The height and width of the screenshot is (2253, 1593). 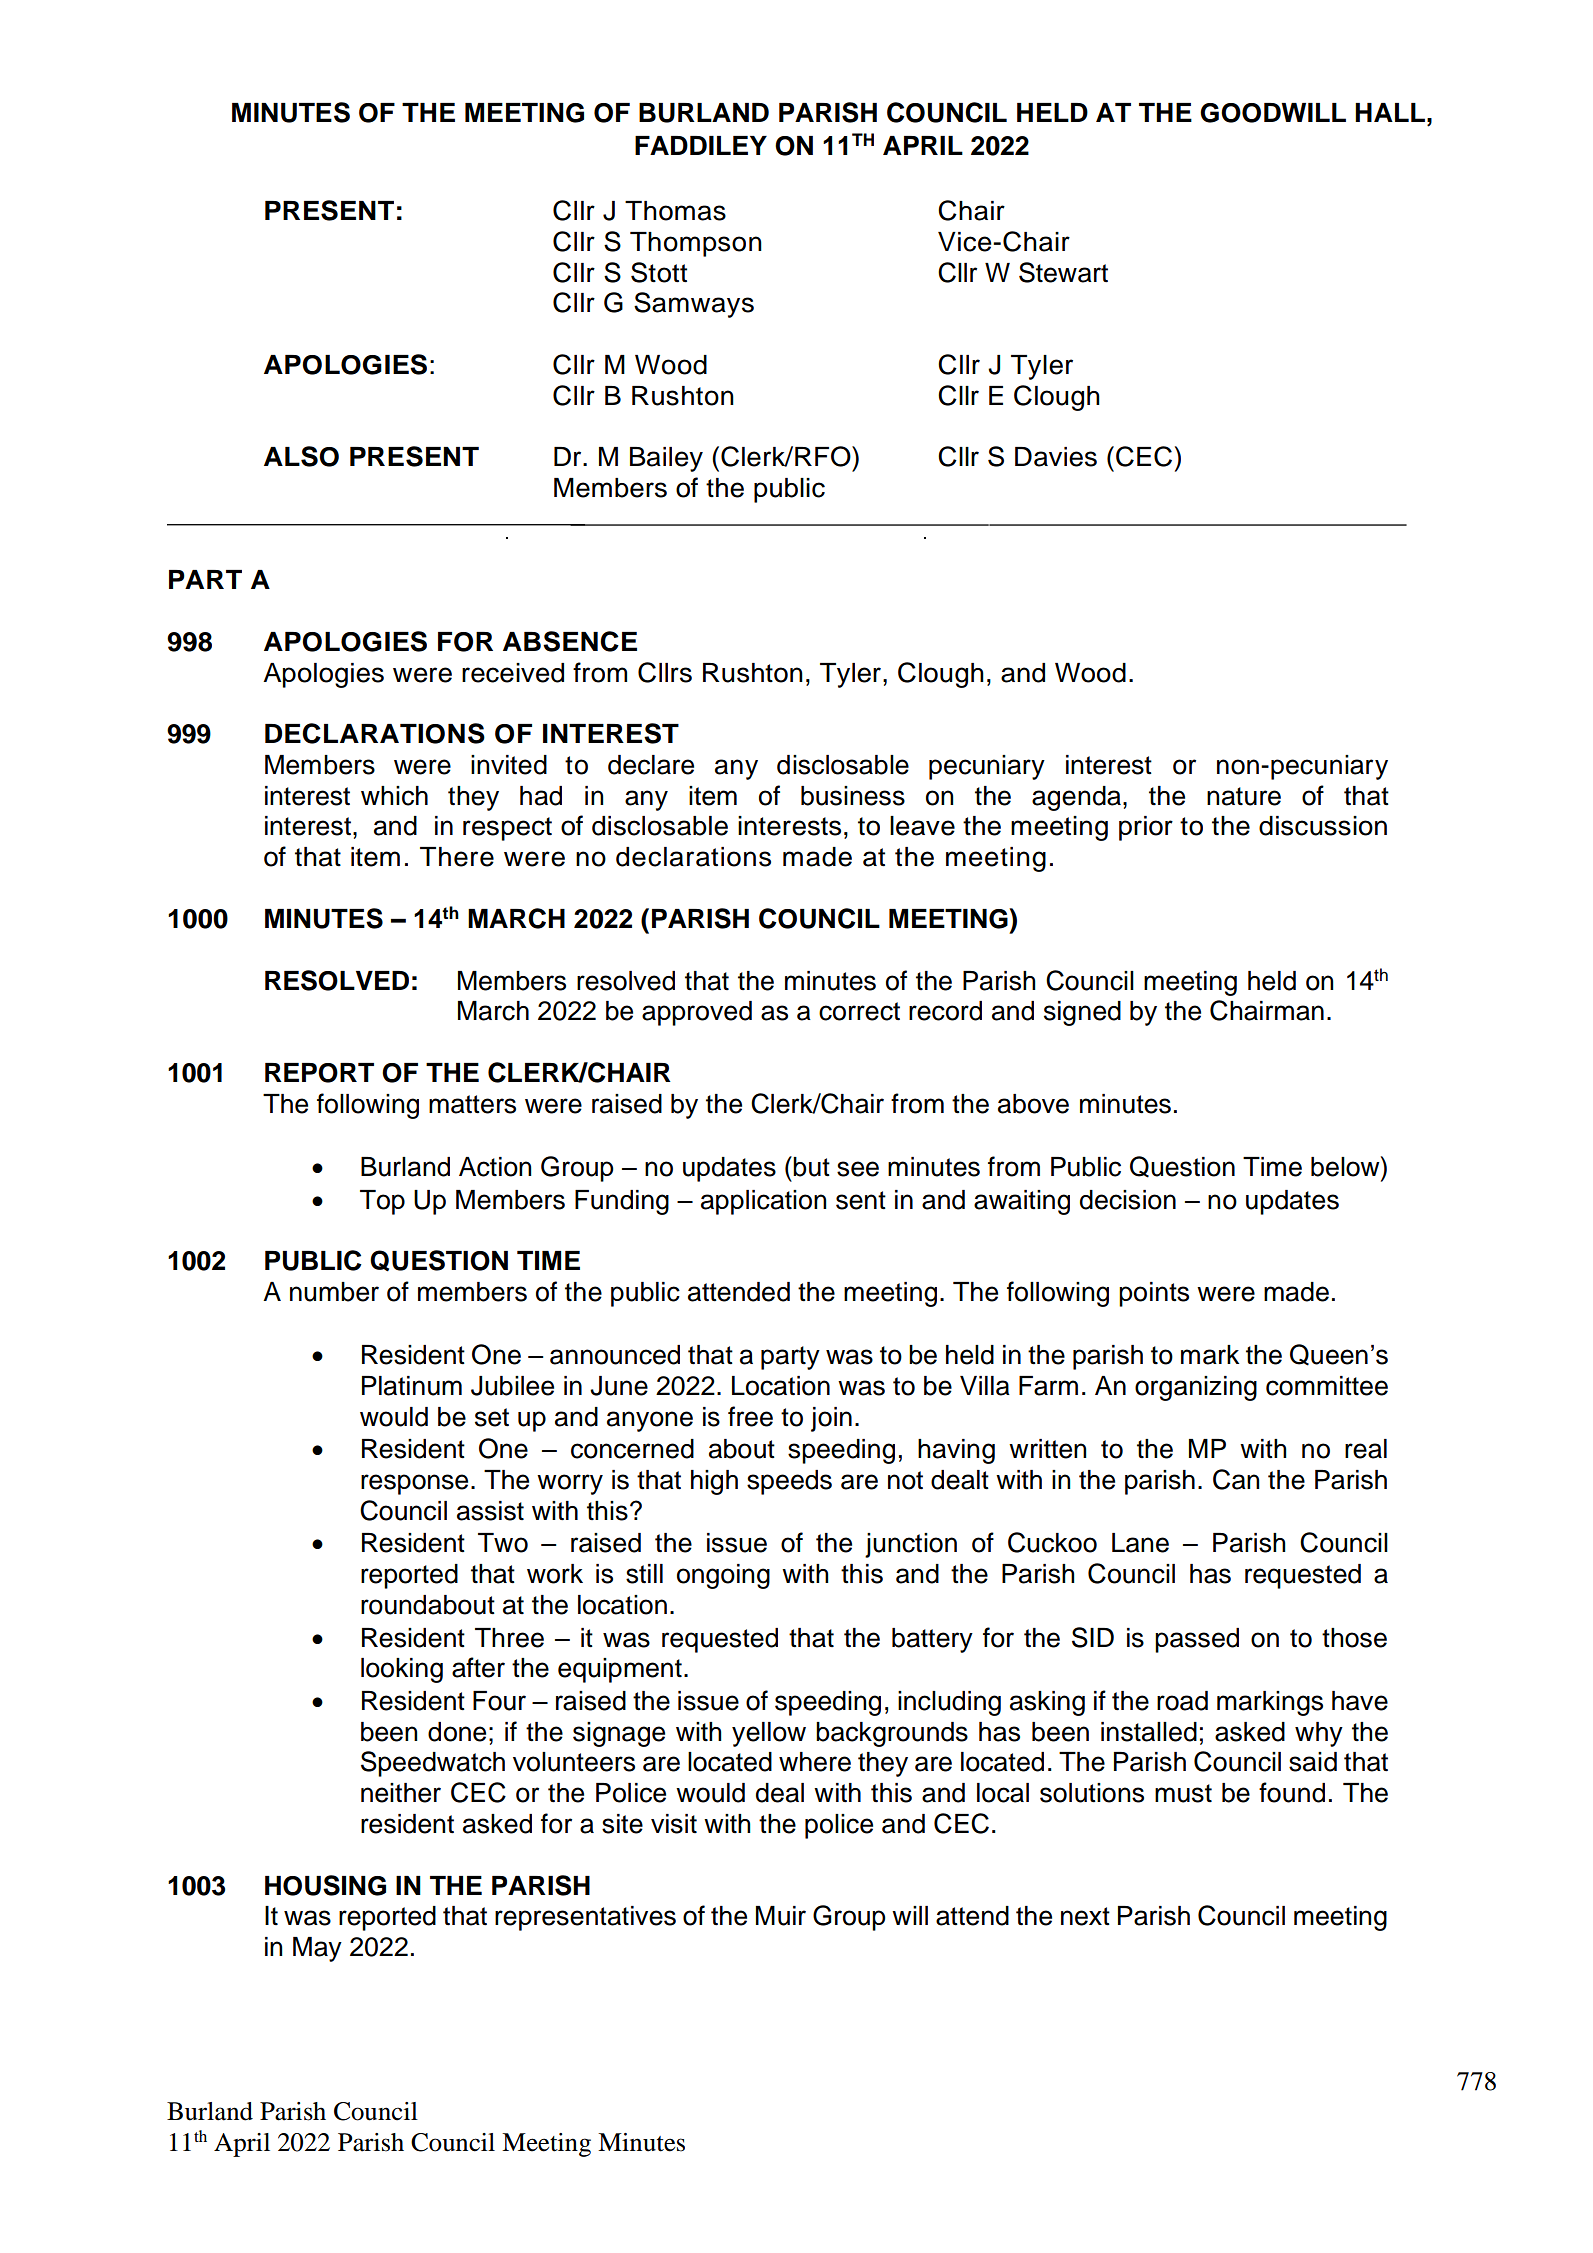 What do you see at coordinates (1323, 826) in the screenshot?
I see `discussion` at bounding box center [1323, 826].
